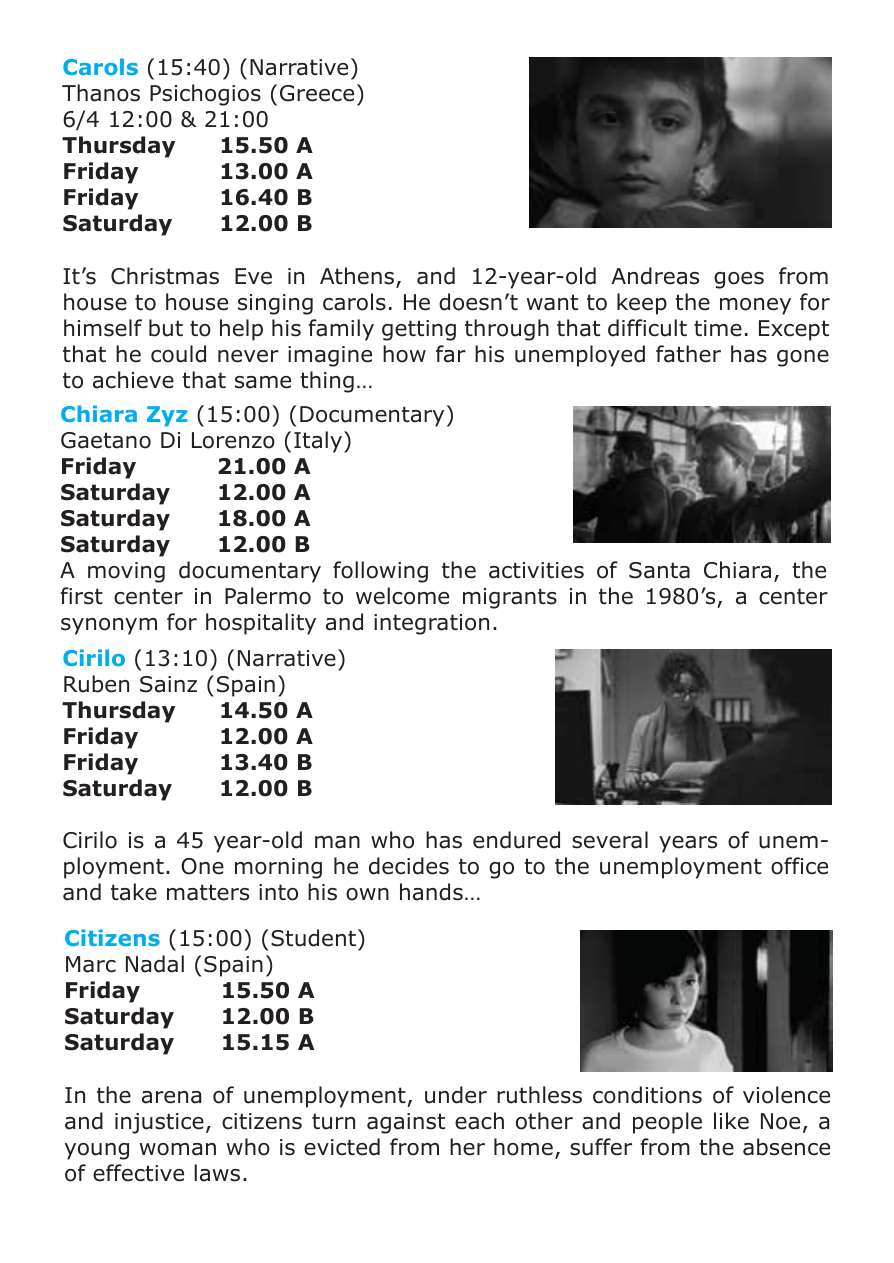  What do you see at coordinates (233, 440) in the page?
I see `Lorenzo` at bounding box center [233, 440].
